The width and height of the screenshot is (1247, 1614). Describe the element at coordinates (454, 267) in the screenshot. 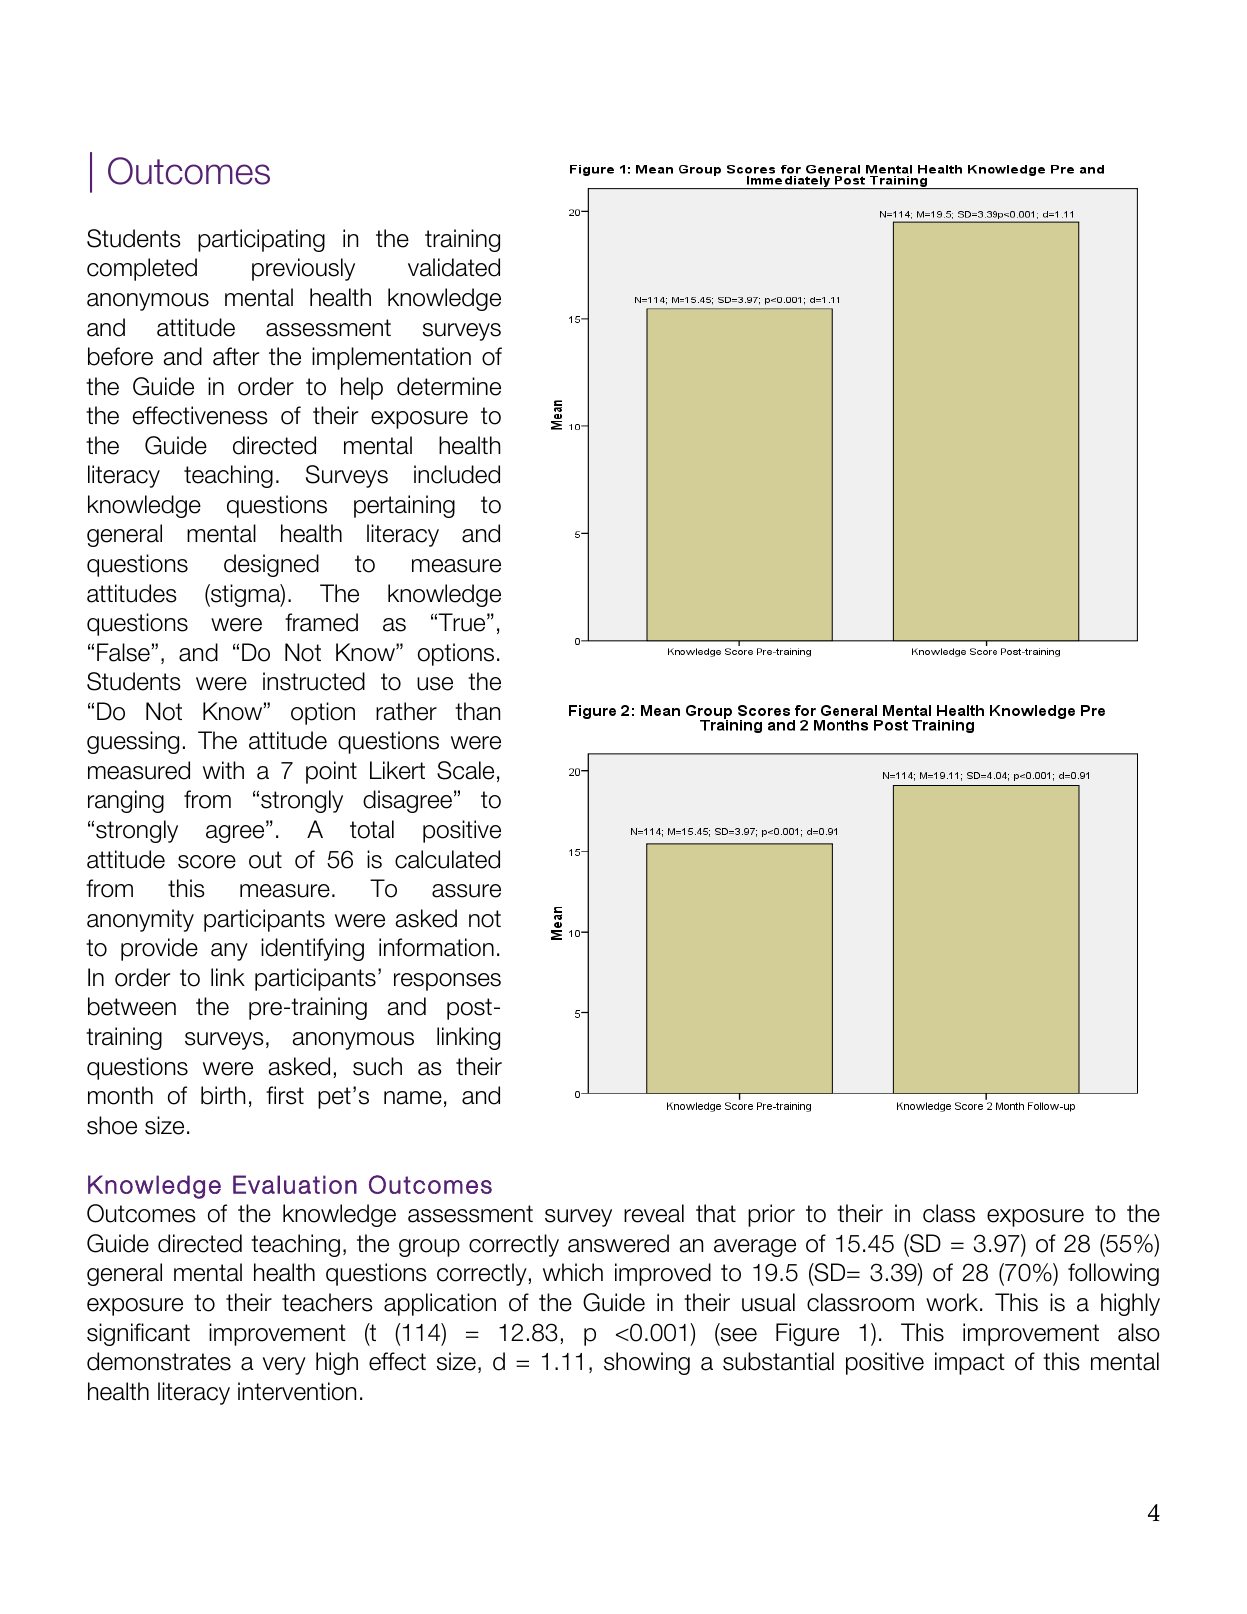

I see `validated` at that location.
